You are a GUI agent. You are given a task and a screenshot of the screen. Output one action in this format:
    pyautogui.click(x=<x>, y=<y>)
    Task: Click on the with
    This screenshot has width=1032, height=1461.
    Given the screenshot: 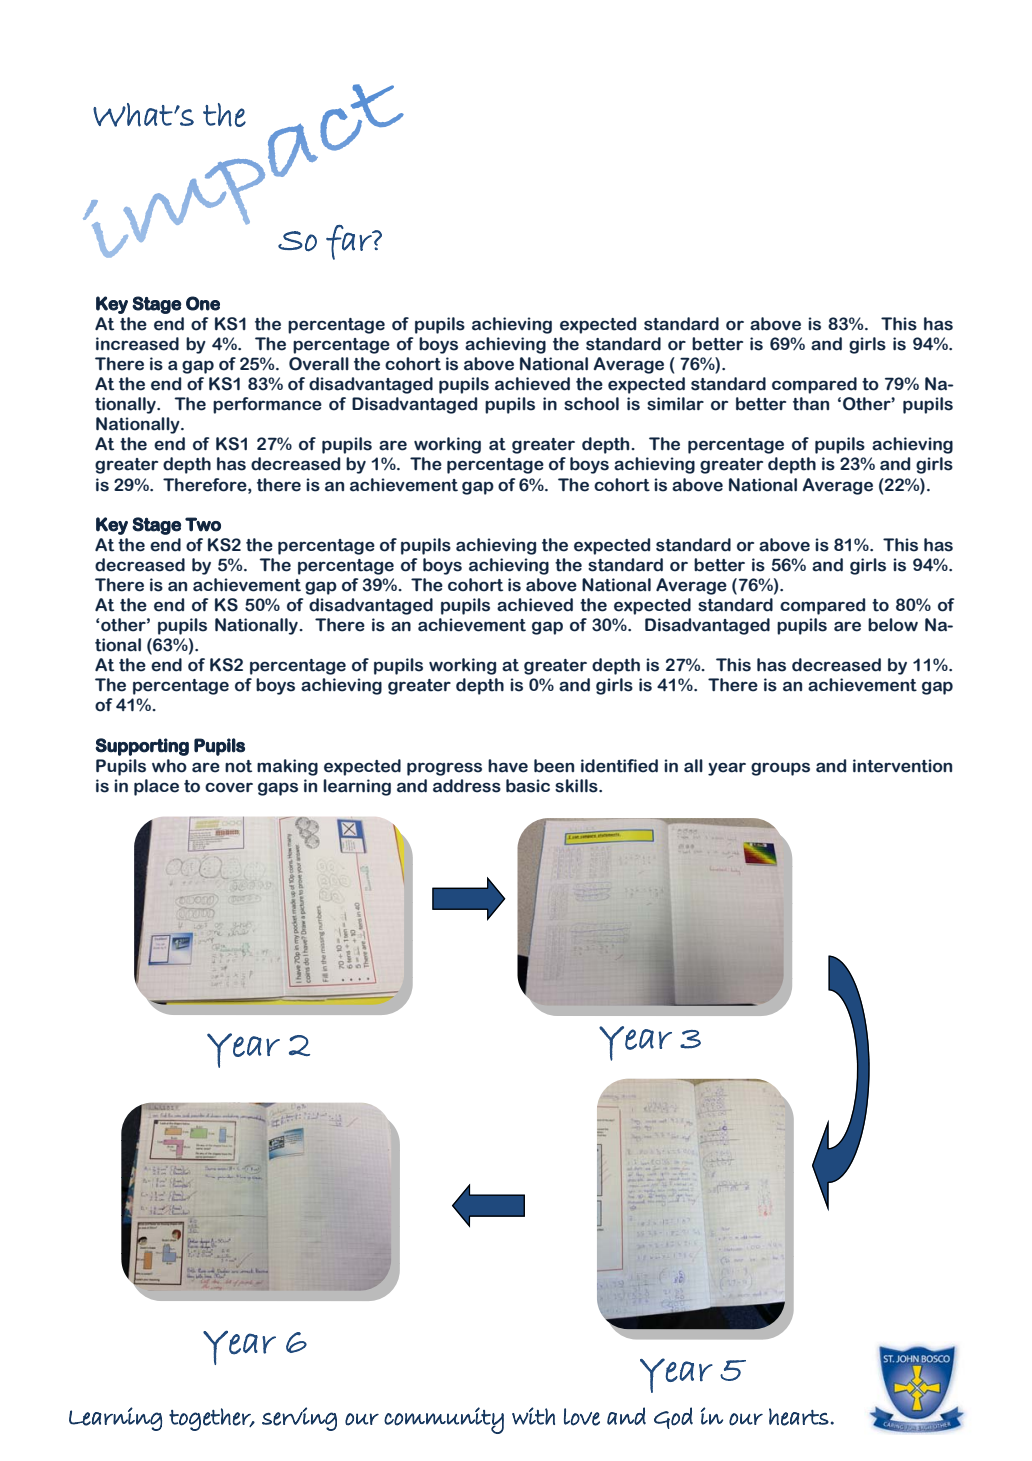 What is the action you would take?
    pyautogui.click(x=533, y=1416)
